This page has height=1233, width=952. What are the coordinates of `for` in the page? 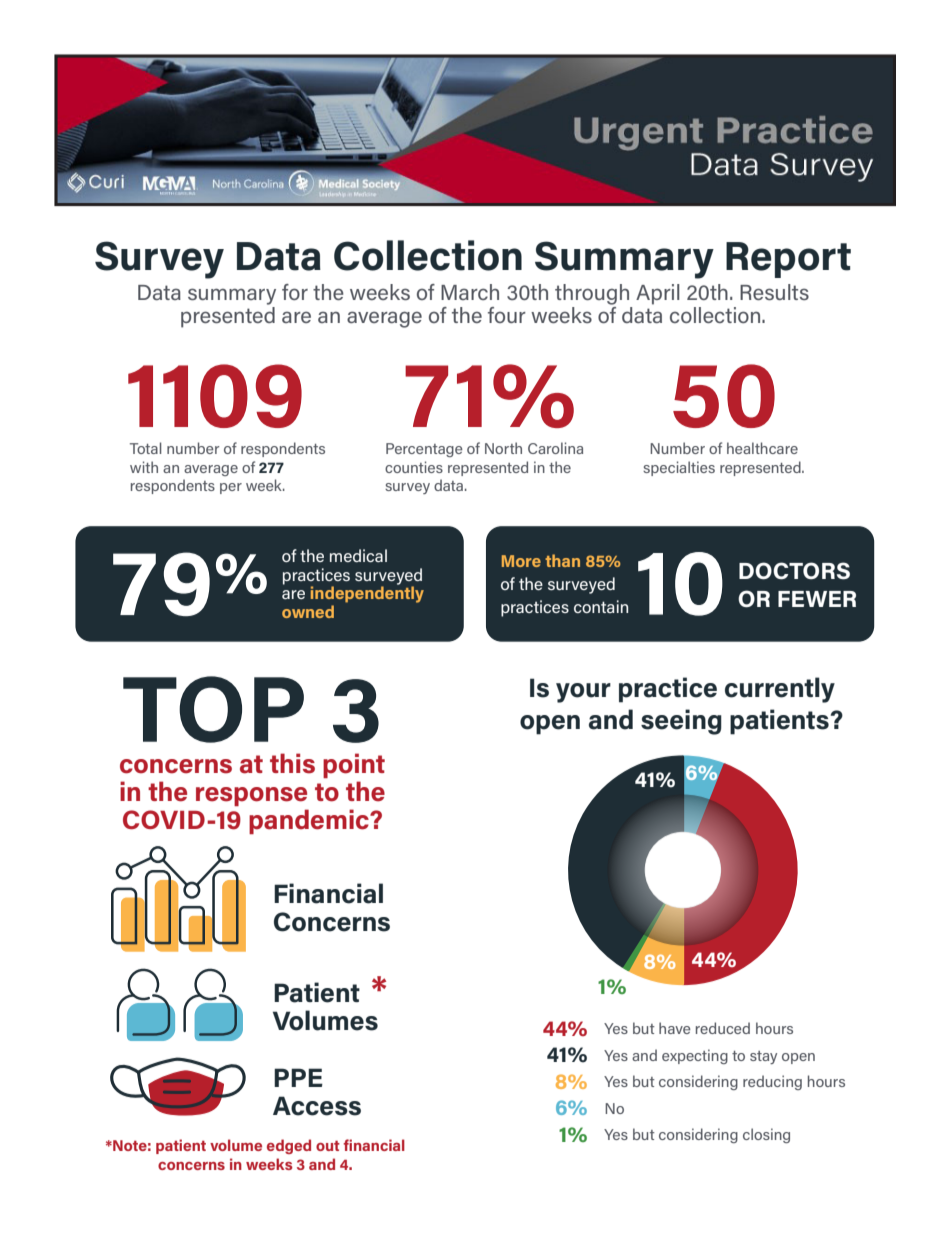 It's located at (295, 292).
